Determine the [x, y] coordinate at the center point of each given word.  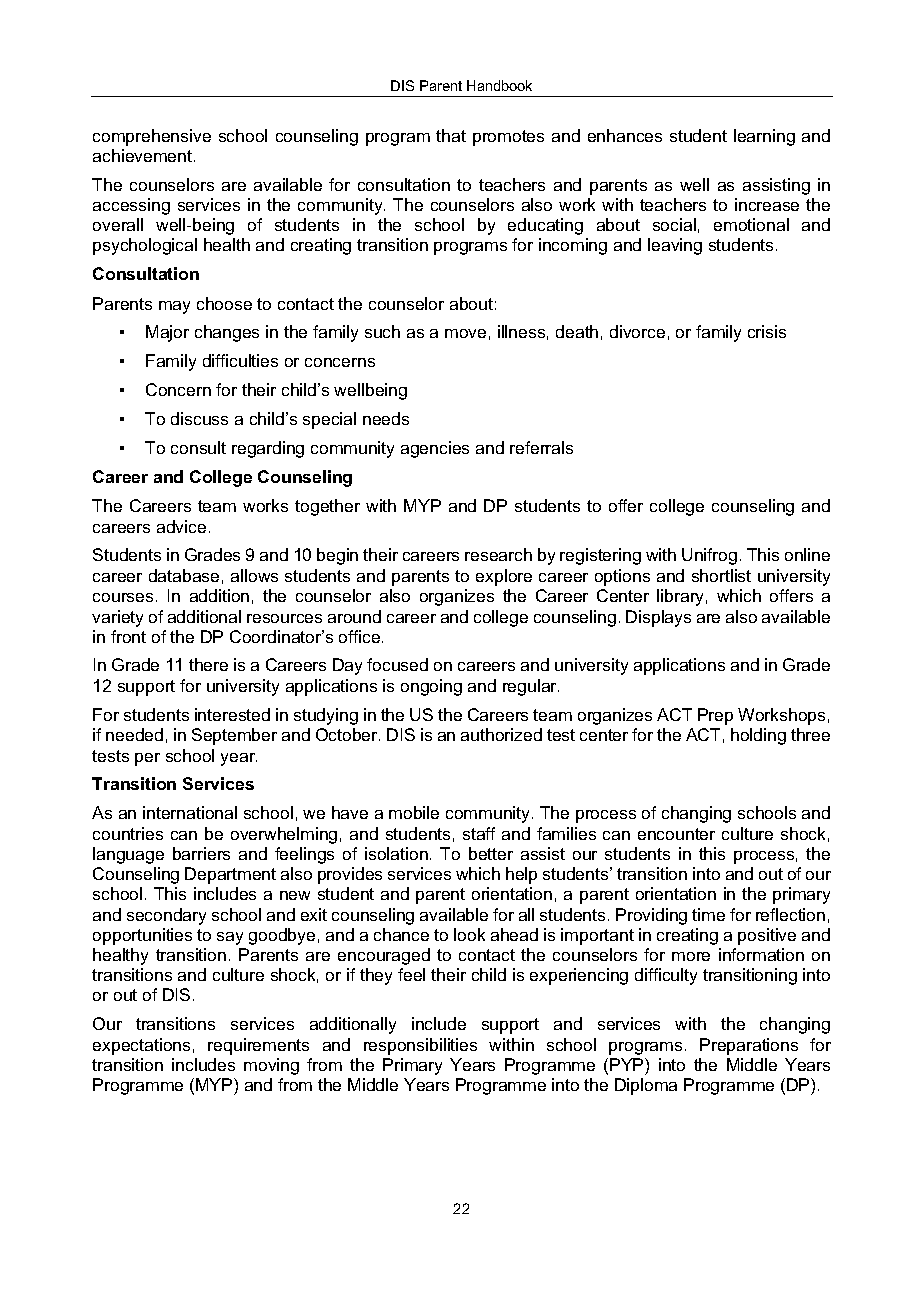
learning [764, 137]
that [451, 135]
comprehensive [152, 137]
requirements [258, 1046]
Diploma [646, 1086]
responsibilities [420, 1046]
